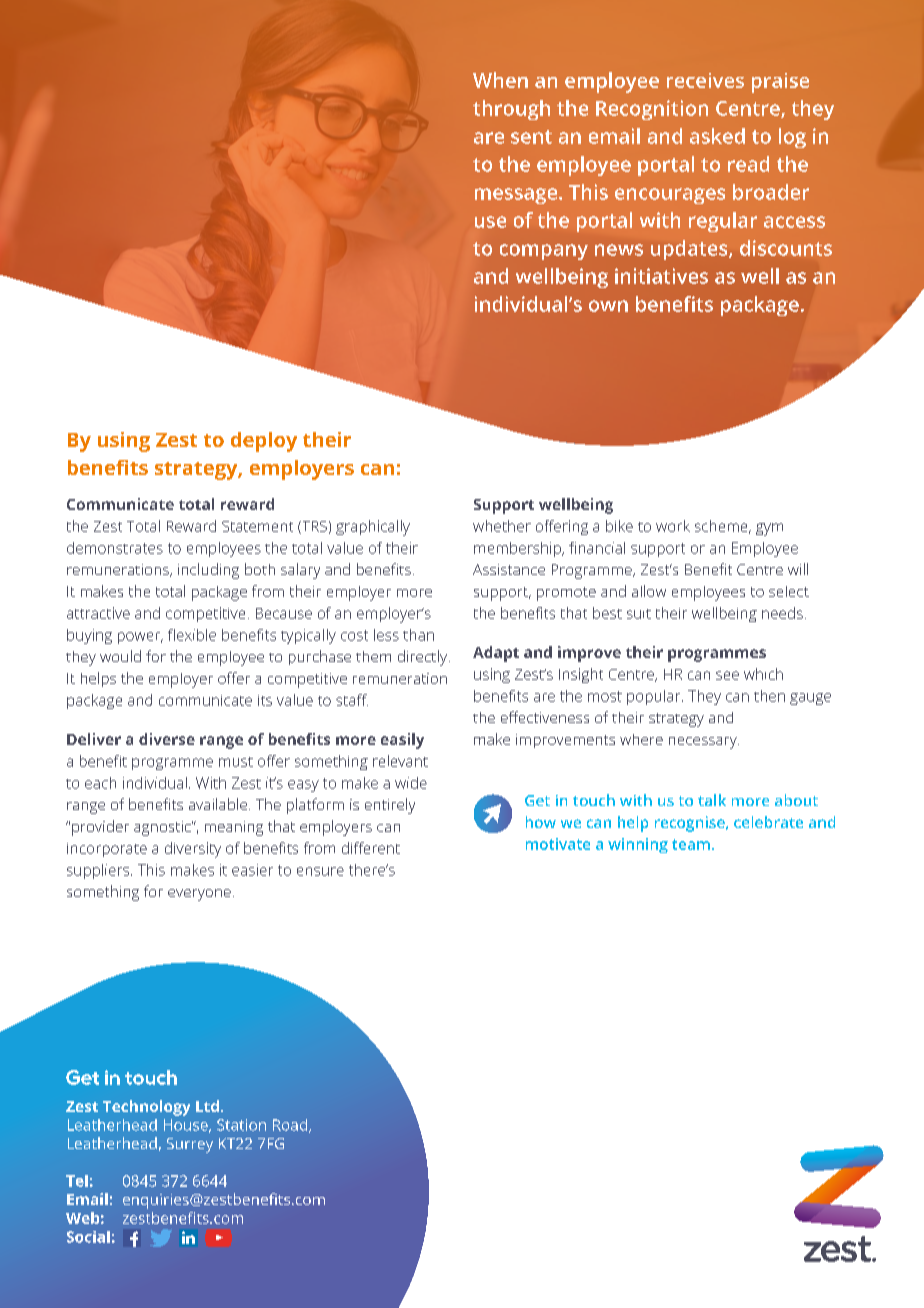 Image resolution: width=924 pixels, height=1308 pixels. Describe the element at coordinates (727, 675) in the screenshot. I see `see` at that location.
